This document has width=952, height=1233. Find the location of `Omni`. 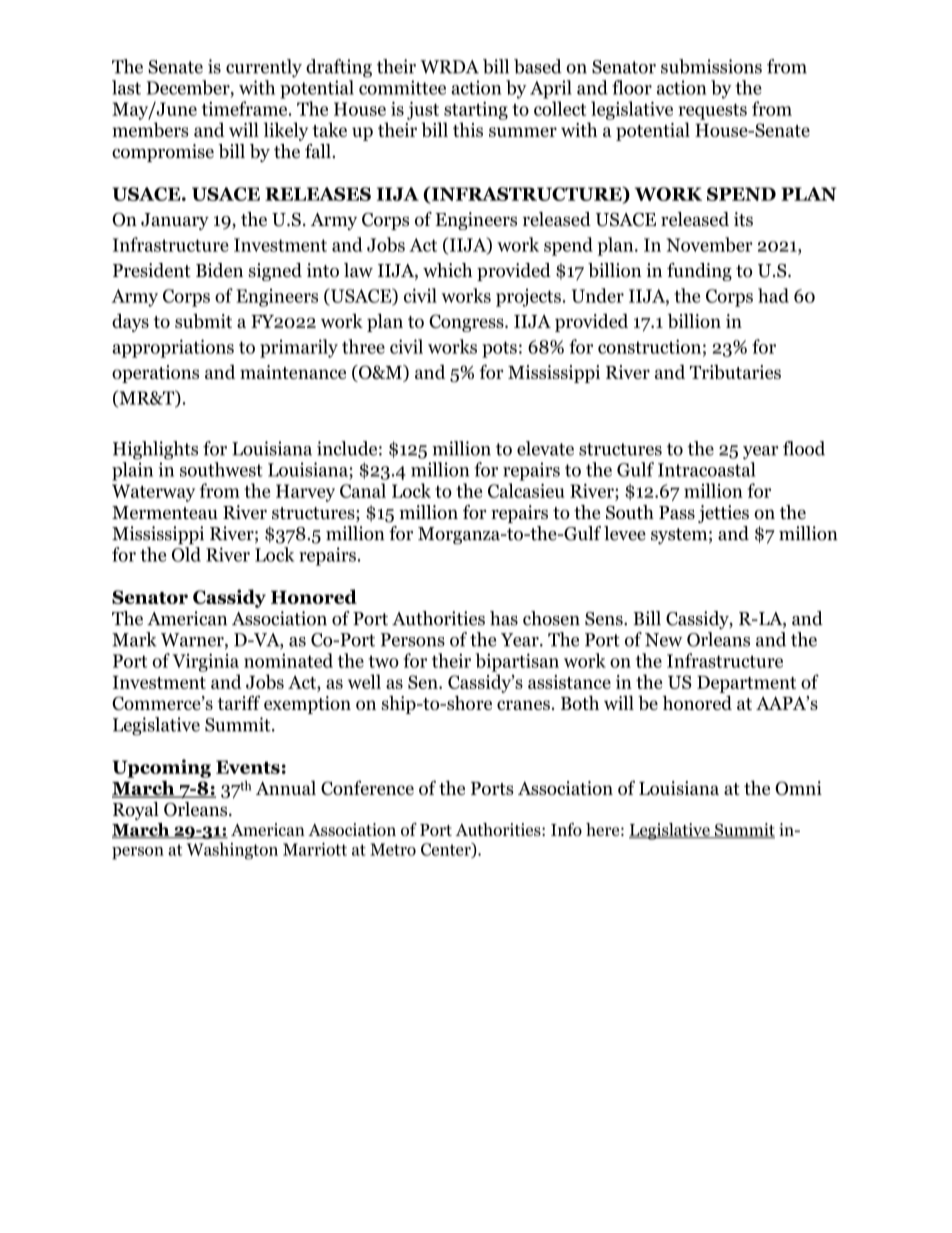

Omni is located at coordinates (798, 788).
